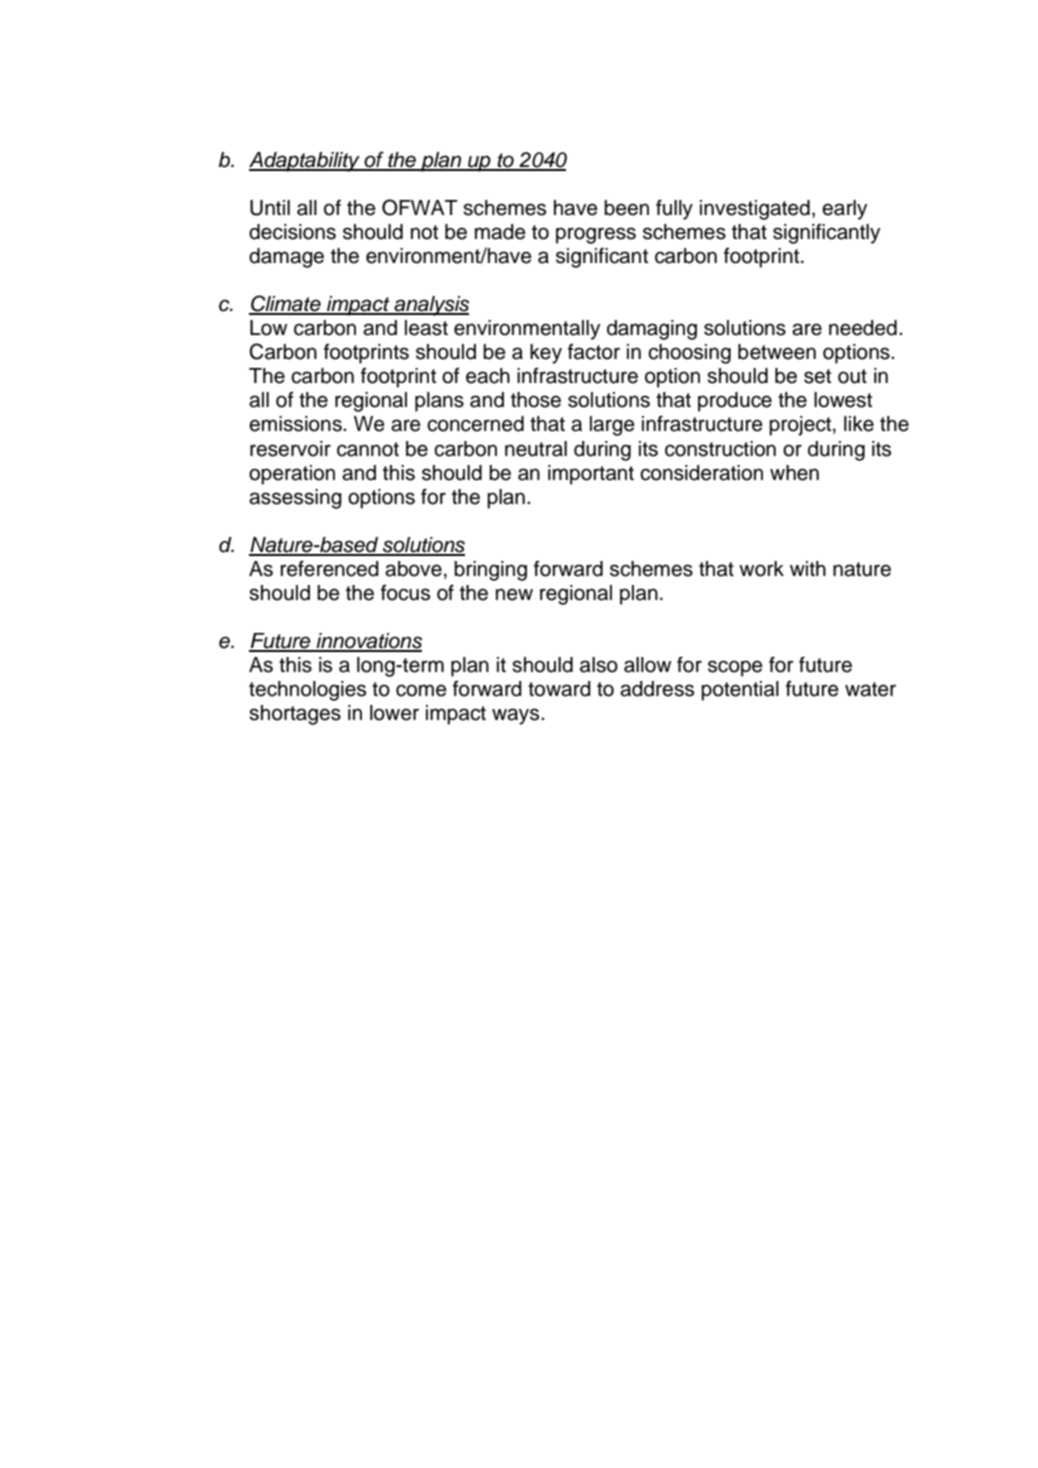 This screenshot has height=1468, width=1038. What do you see at coordinates (307, 691) in the screenshot?
I see `technologies` at bounding box center [307, 691].
